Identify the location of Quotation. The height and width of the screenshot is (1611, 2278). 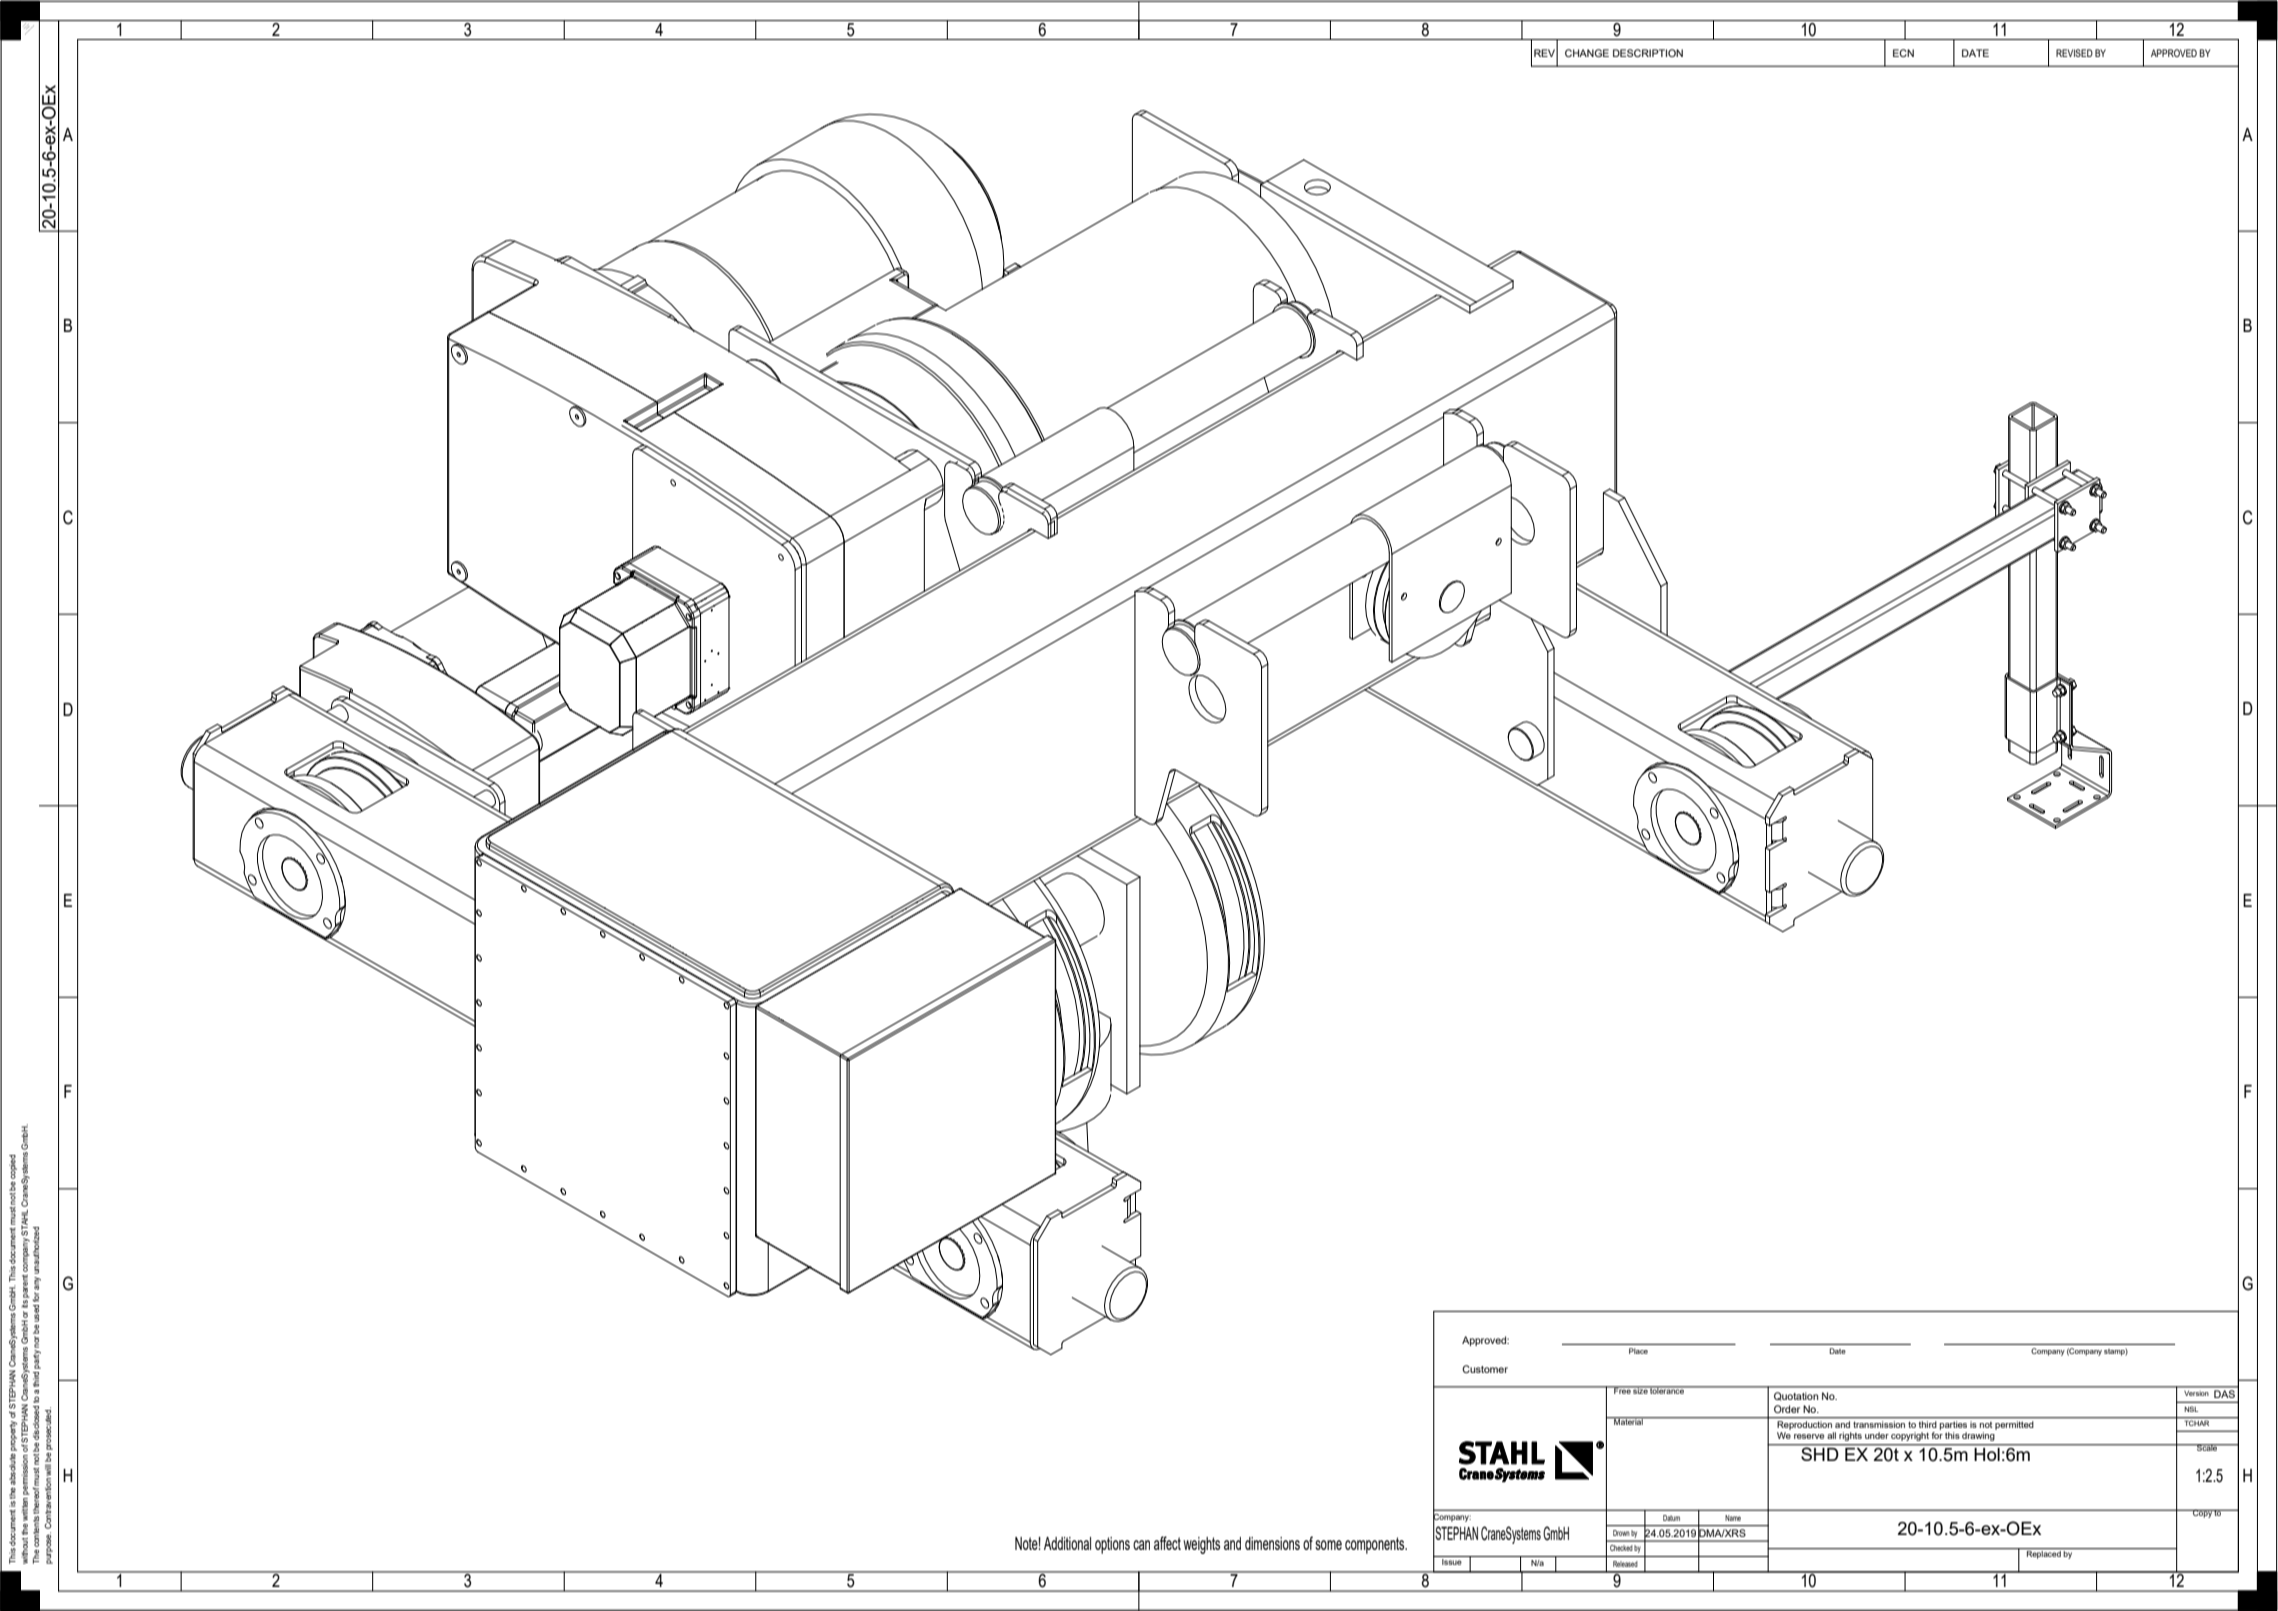
(1796, 1396).
